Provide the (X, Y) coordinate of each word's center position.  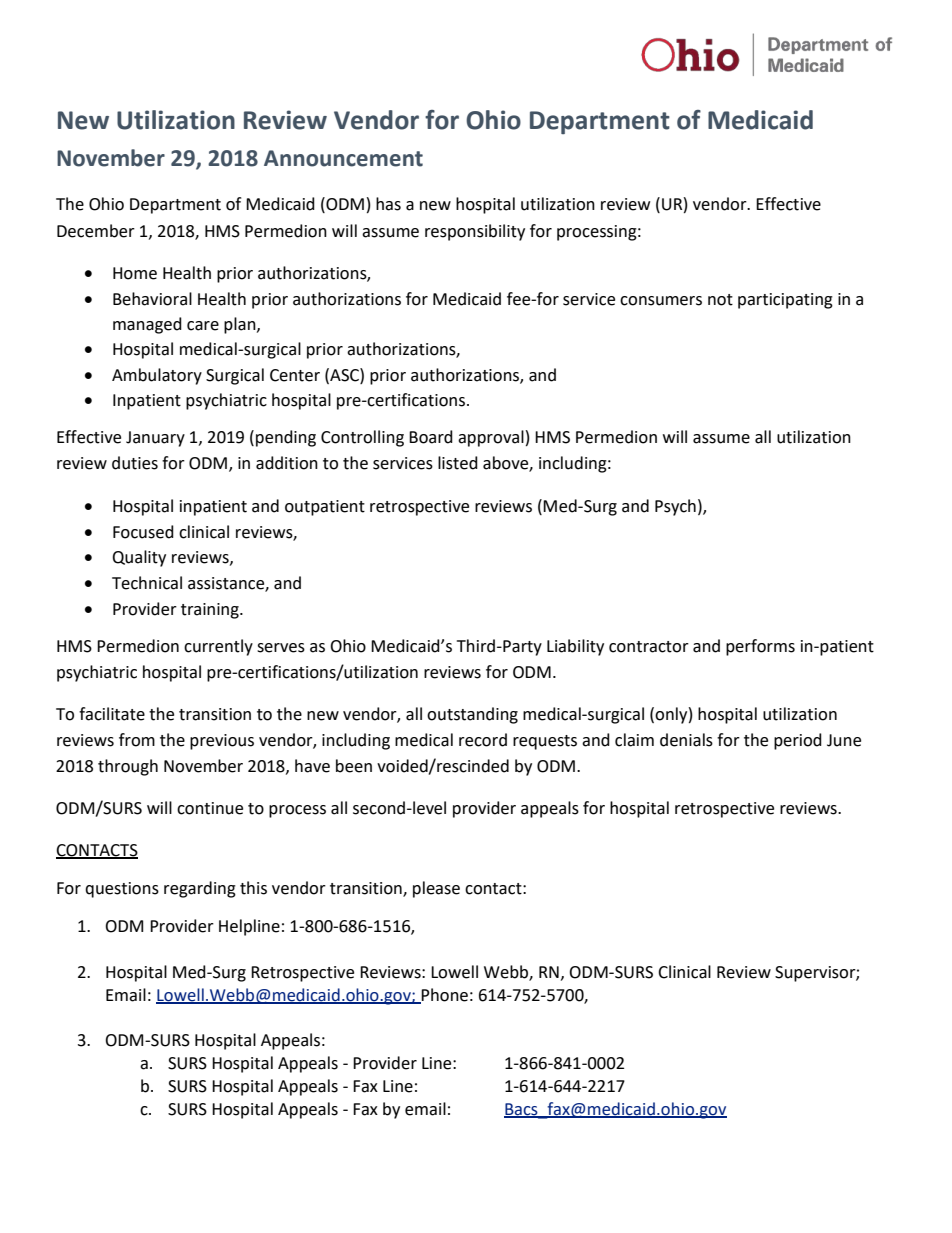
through (128, 767)
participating (785, 301)
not (720, 300)
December (96, 231)
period (798, 741)
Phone (444, 995)
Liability (575, 647)
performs (760, 647)
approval (491, 438)
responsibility (475, 232)
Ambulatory (157, 376)
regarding (200, 889)
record (483, 740)
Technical (147, 583)
